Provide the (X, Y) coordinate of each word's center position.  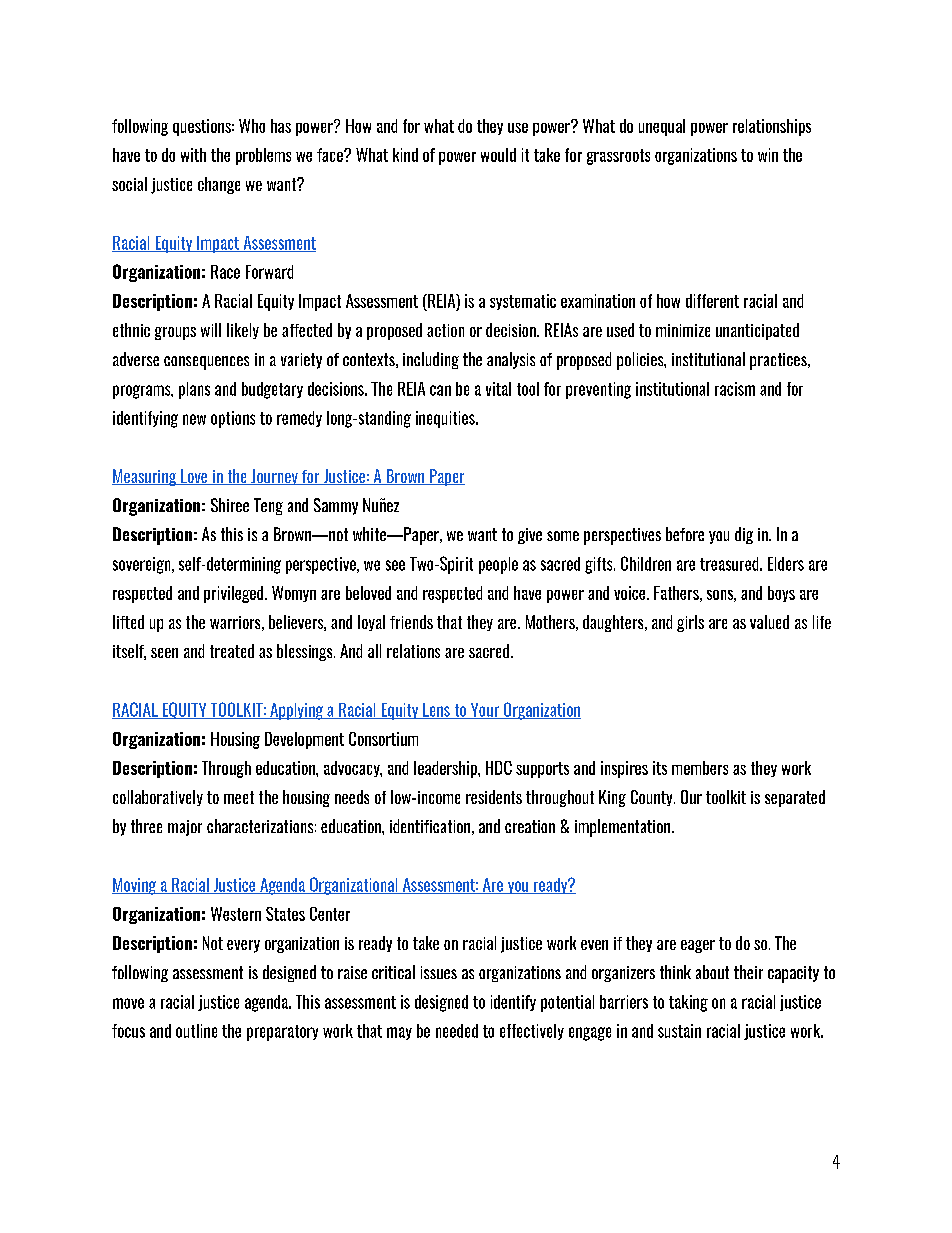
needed (457, 1031)
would (498, 155)
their (748, 972)
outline (196, 1031)
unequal (662, 127)
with (193, 155)
